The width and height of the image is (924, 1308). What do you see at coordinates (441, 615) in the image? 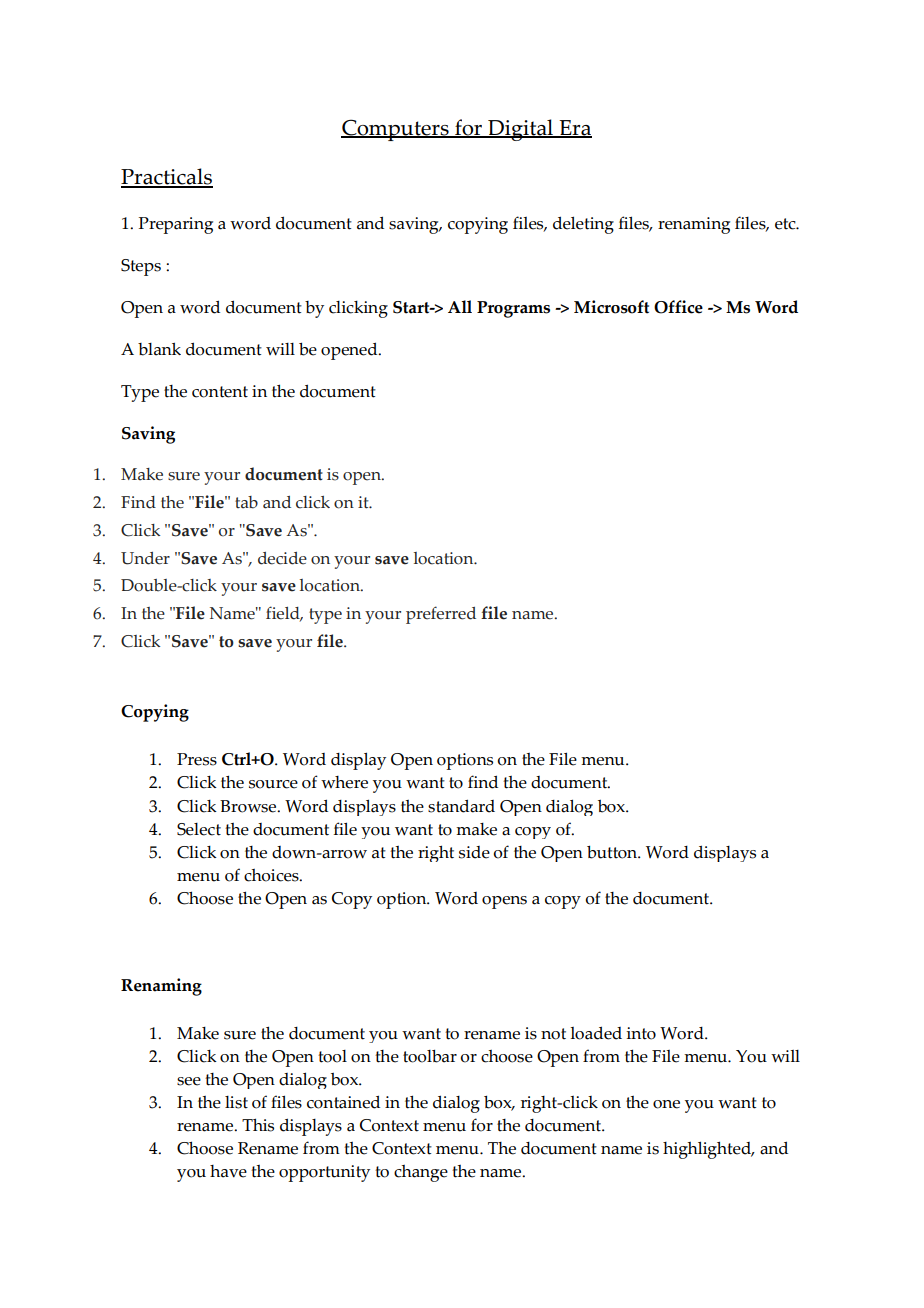
I see `preferred` at bounding box center [441, 615].
